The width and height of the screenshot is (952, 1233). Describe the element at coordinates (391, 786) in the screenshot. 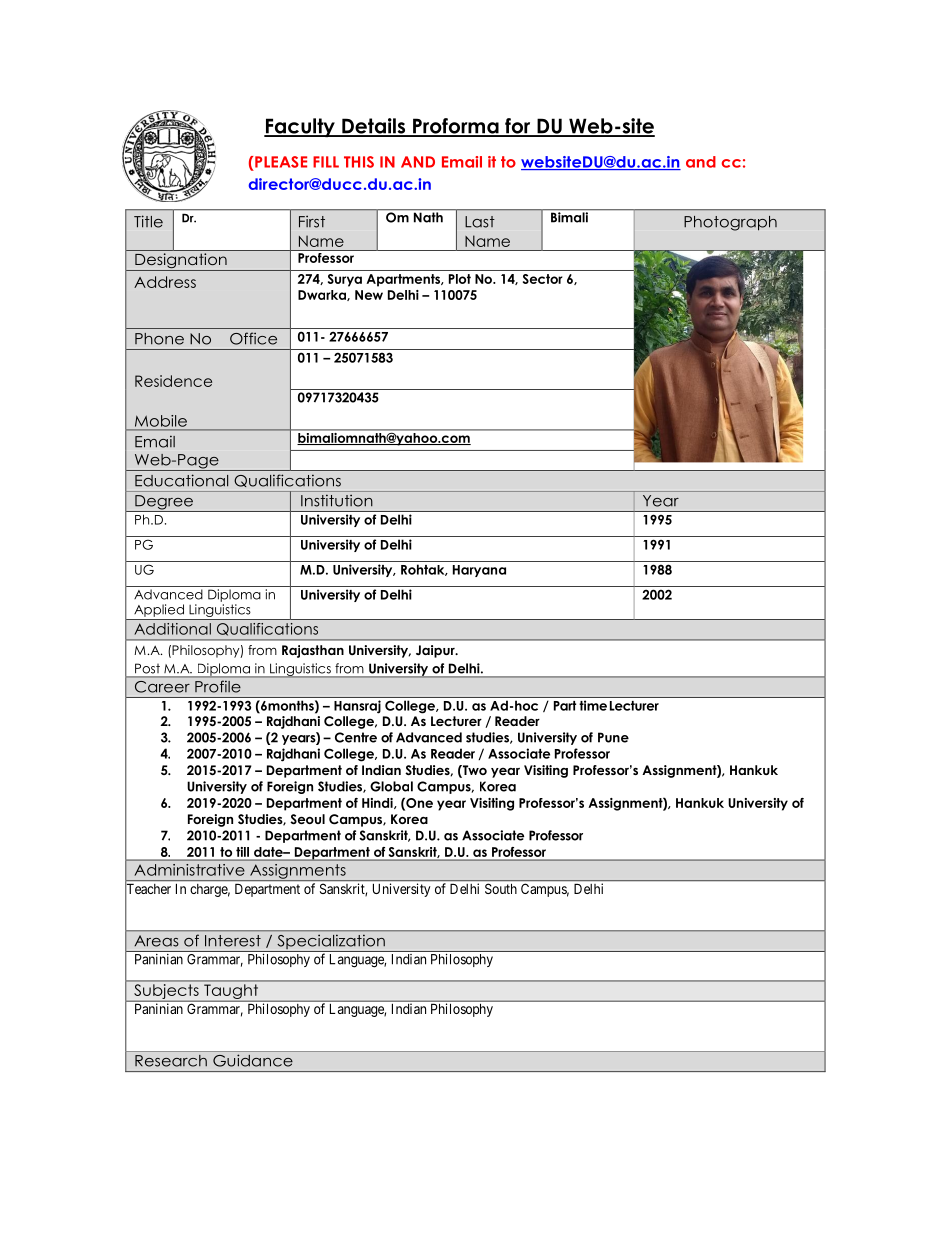

I see `Global` at that location.
